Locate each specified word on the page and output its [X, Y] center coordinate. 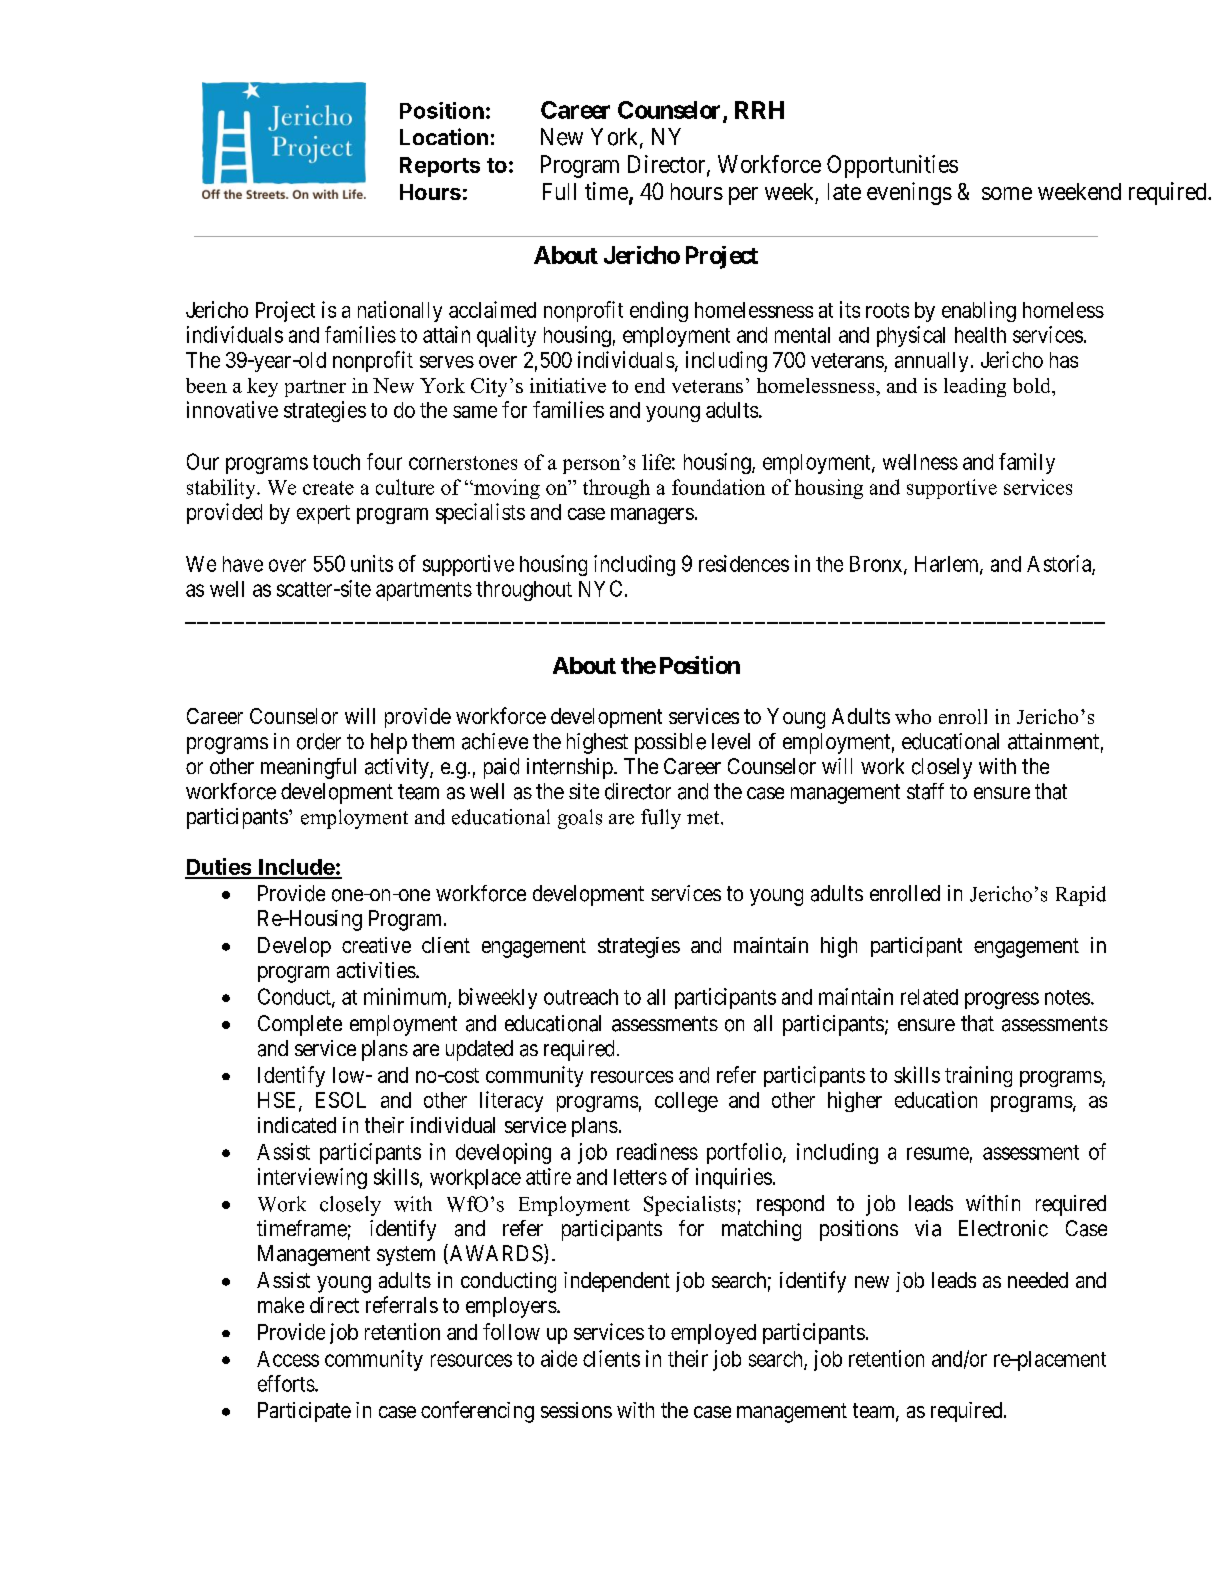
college [686, 1102]
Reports [440, 167]
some [1007, 193]
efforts [286, 1383]
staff [925, 791]
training [978, 1076]
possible [670, 743]
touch [336, 462]
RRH [759, 110]
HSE [279, 1101]
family [1027, 463]
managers [652, 516]
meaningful [308, 768]
